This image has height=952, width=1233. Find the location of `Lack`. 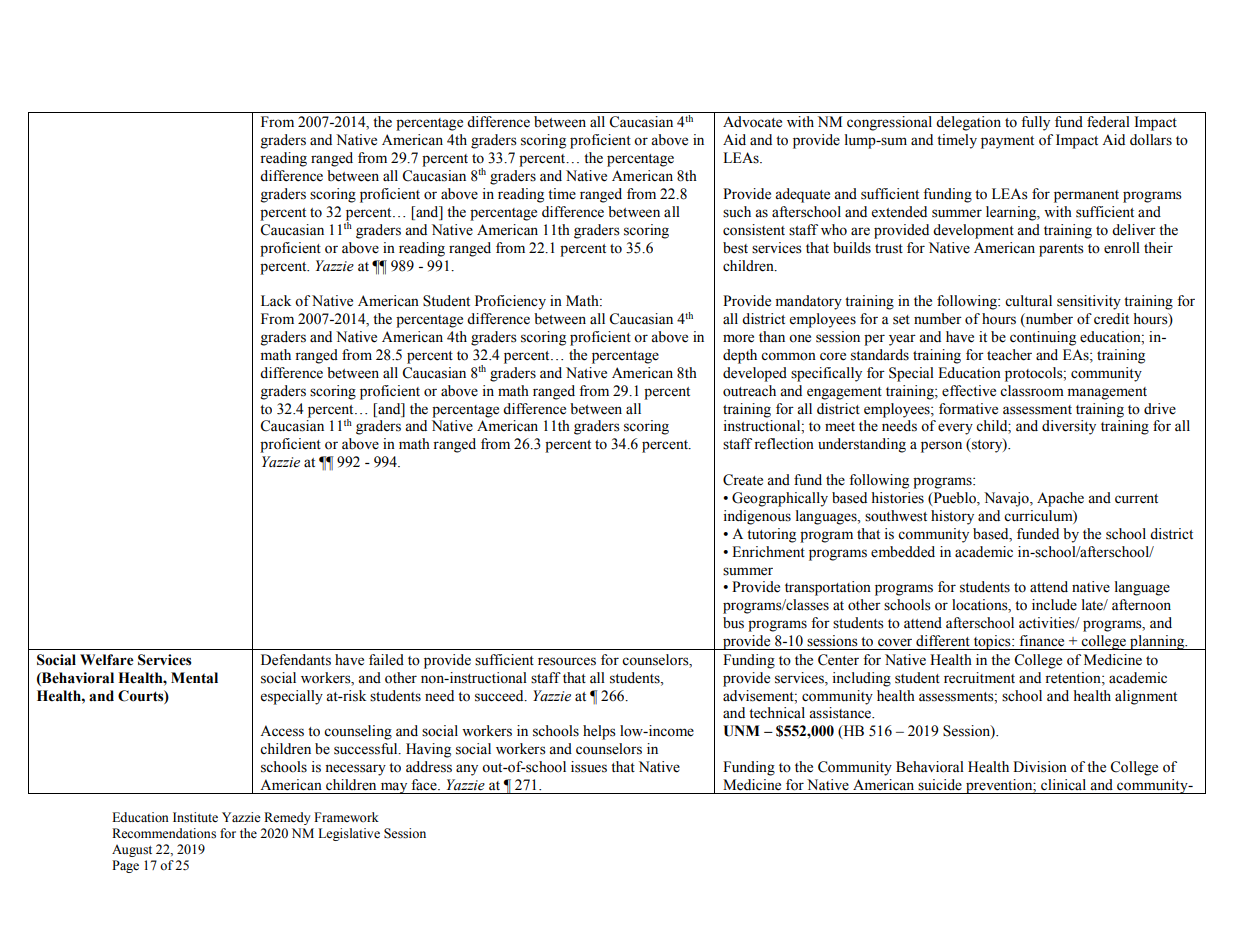

Lack is located at coordinates (276, 300).
